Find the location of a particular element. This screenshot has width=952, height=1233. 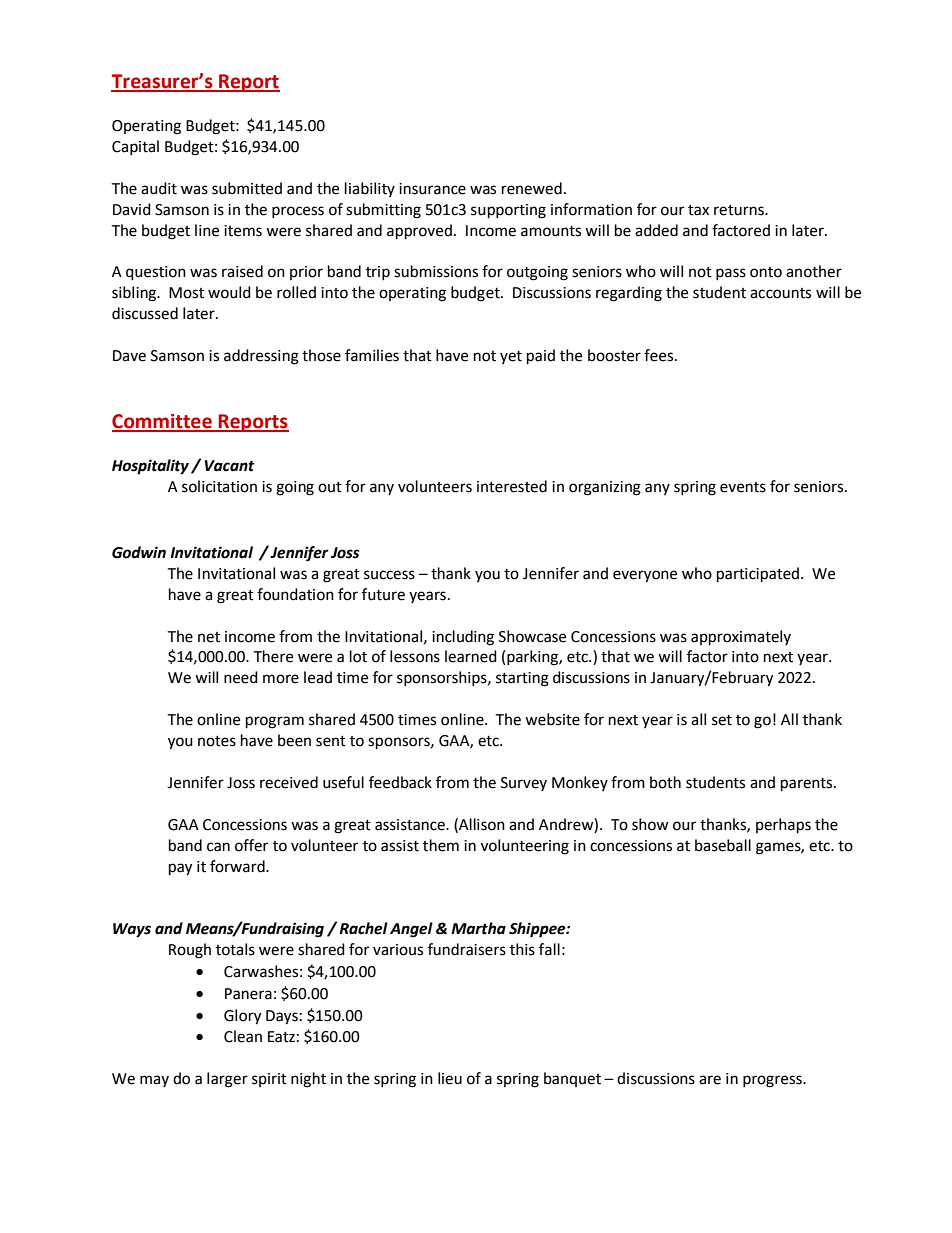

submitted is located at coordinates (247, 188).
